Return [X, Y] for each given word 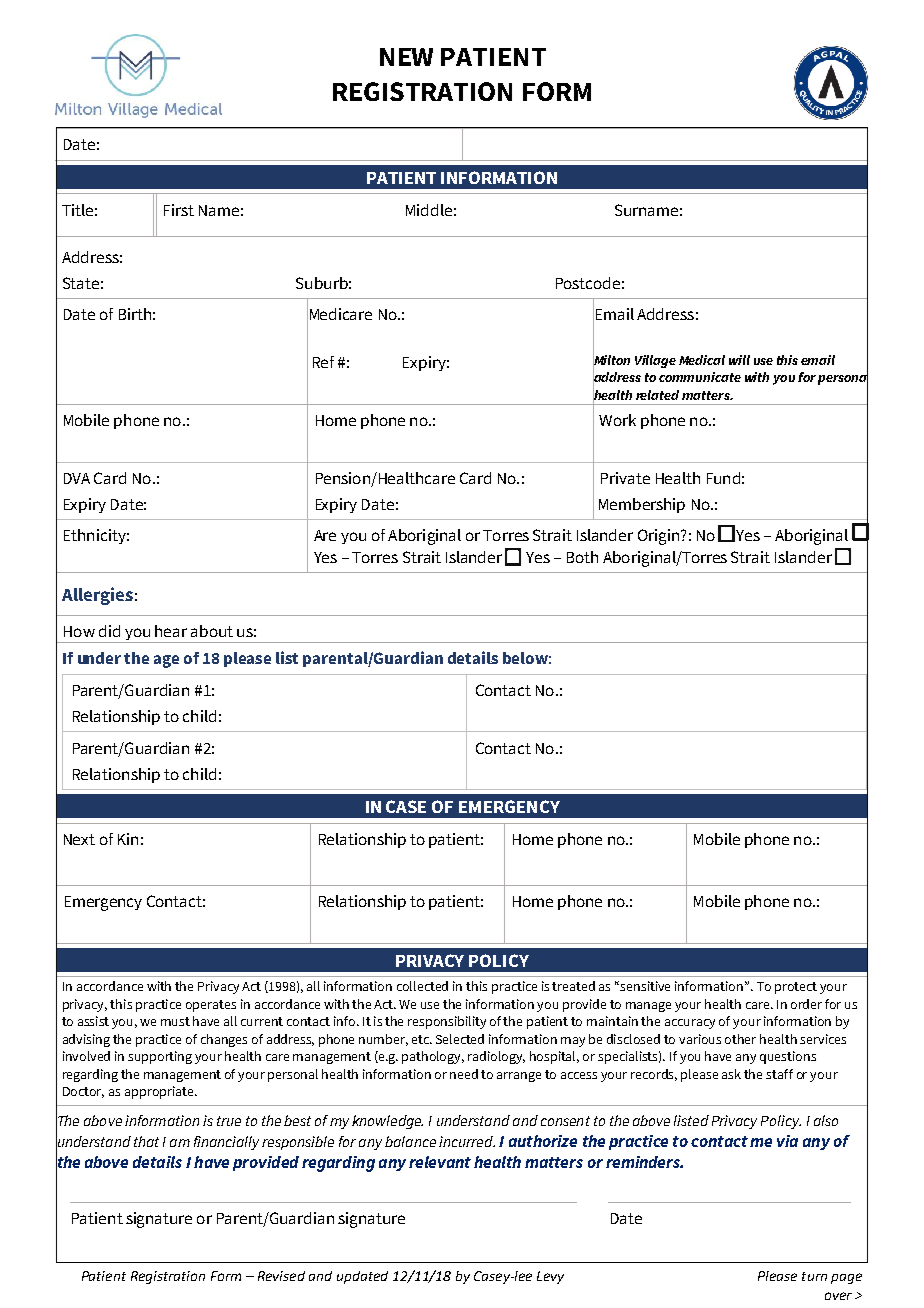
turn [814, 1276]
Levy [550, 1277]
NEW [406, 57]
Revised [281, 1276]
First [179, 210]
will [739, 360]
